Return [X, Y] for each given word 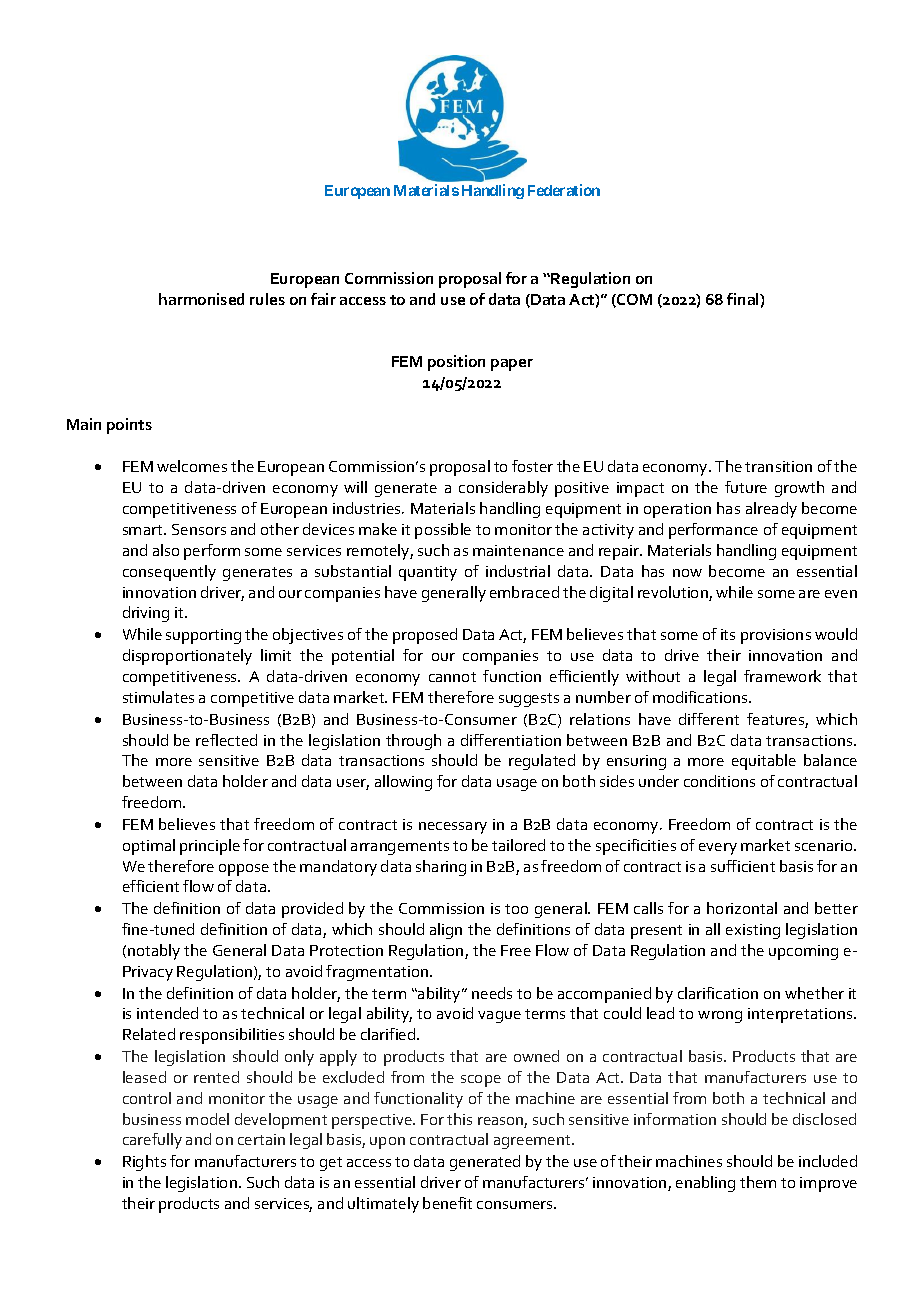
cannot [452, 677]
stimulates [158, 697]
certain [261, 1139]
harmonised [201, 299]
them [758, 1182]
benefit [447, 1203]
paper [512, 365]
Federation [564, 190]
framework [782, 676]
